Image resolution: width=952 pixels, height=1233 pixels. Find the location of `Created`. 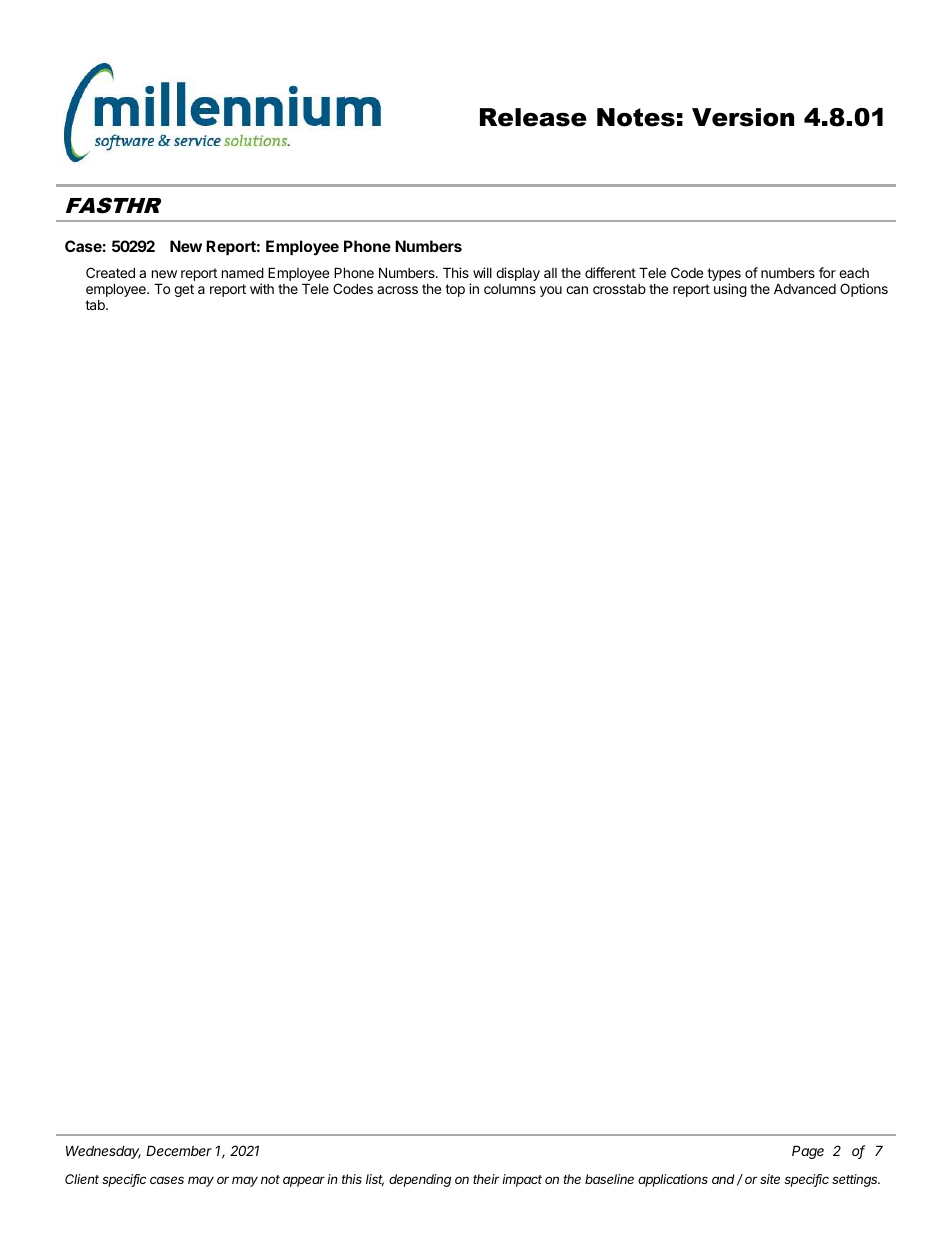

Created is located at coordinates (110, 272).
